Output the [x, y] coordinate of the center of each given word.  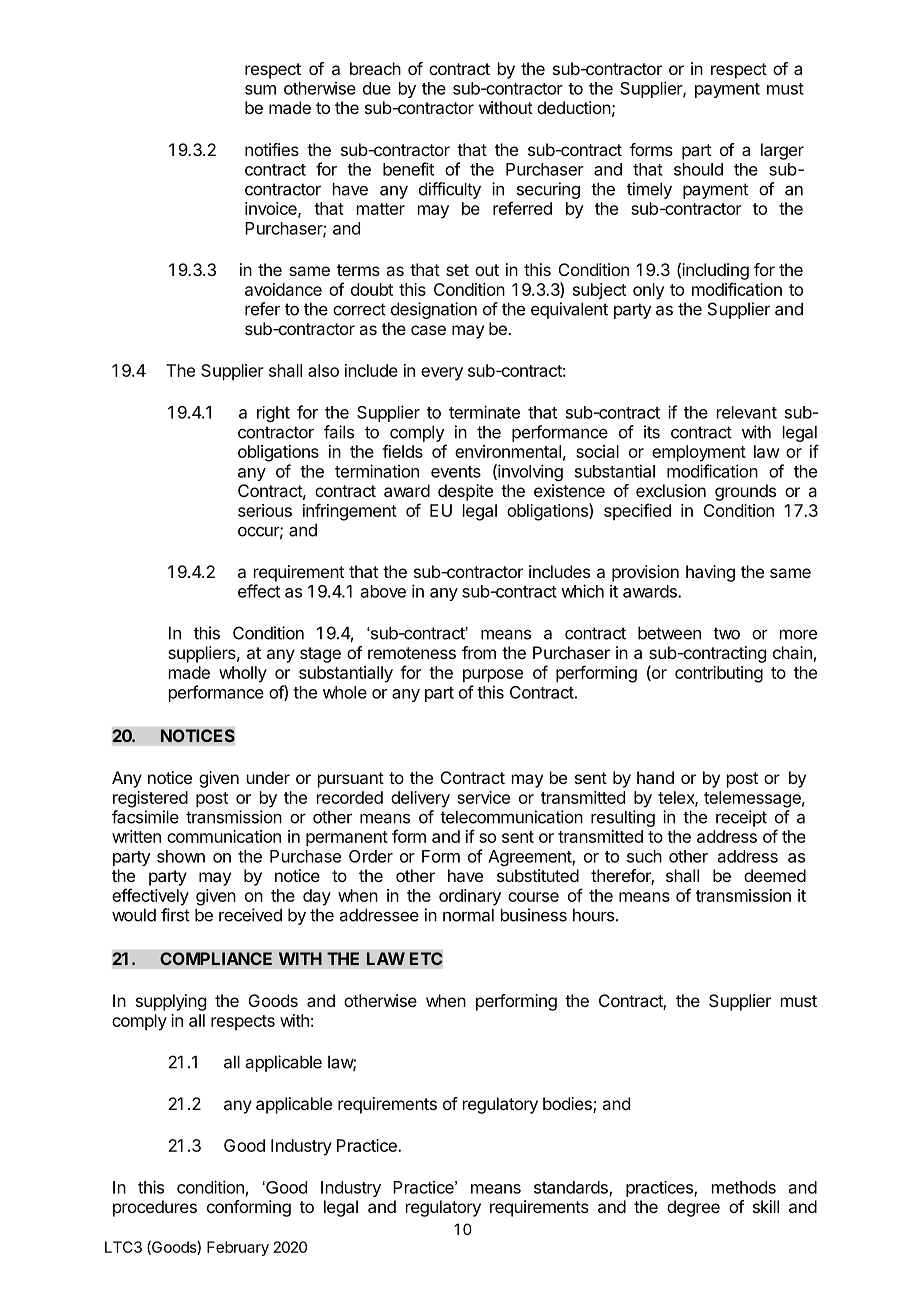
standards [572, 1188]
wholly [243, 674]
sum [260, 90]
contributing [719, 674]
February [238, 1248]
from [479, 652]
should [698, 169]
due [377, 88]
